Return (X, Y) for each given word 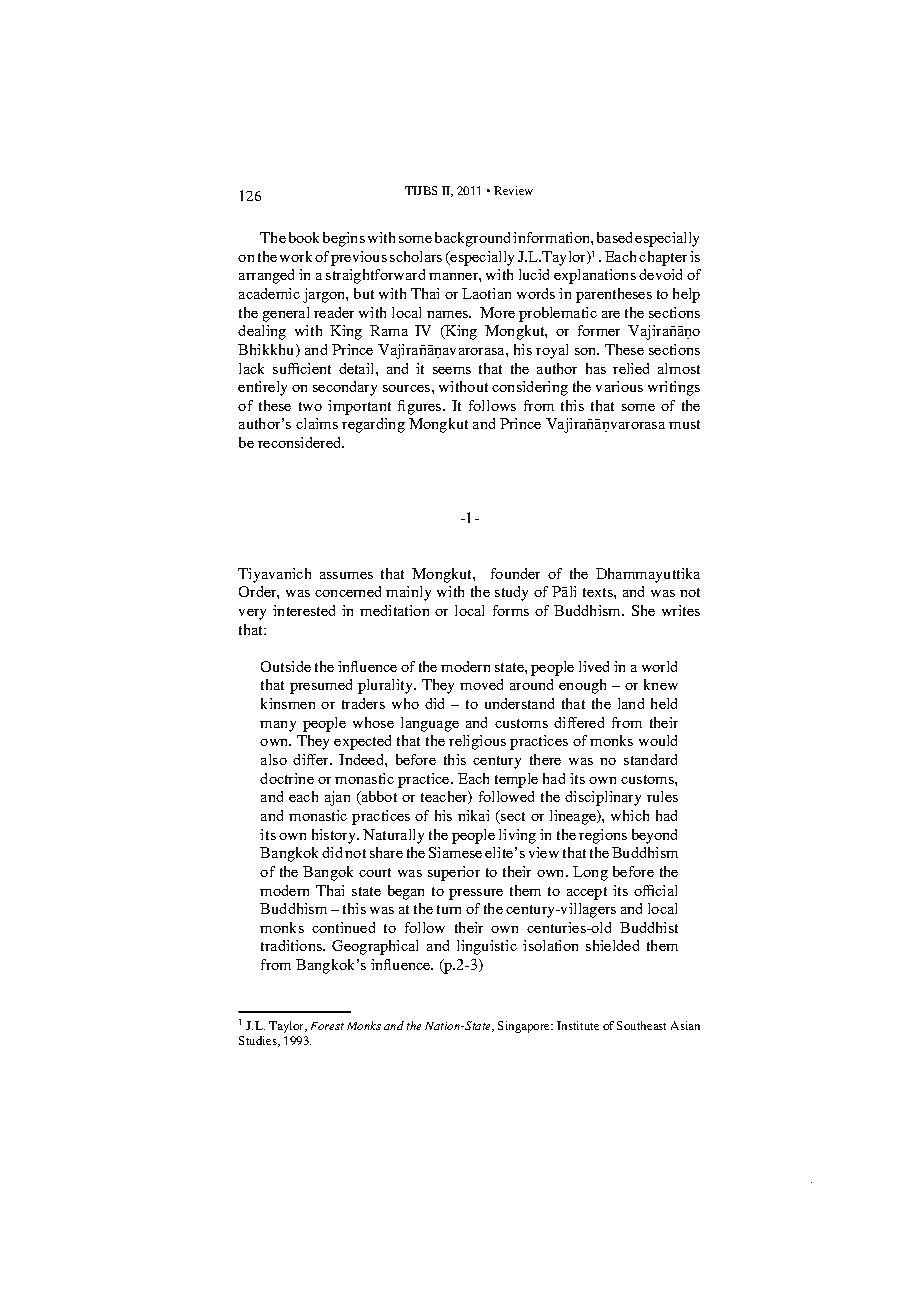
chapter (663, 258)
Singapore (525, 1027)
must (684, 424)
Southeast (641, 1025)
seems (452, 370)
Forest (327, 1026)
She (643, 610)
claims (317, 423)
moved (481, 684)
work (296, 256)
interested (304, 610)
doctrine (287, 778)
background (472, 239)
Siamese (455, 852)
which (630, 815)
